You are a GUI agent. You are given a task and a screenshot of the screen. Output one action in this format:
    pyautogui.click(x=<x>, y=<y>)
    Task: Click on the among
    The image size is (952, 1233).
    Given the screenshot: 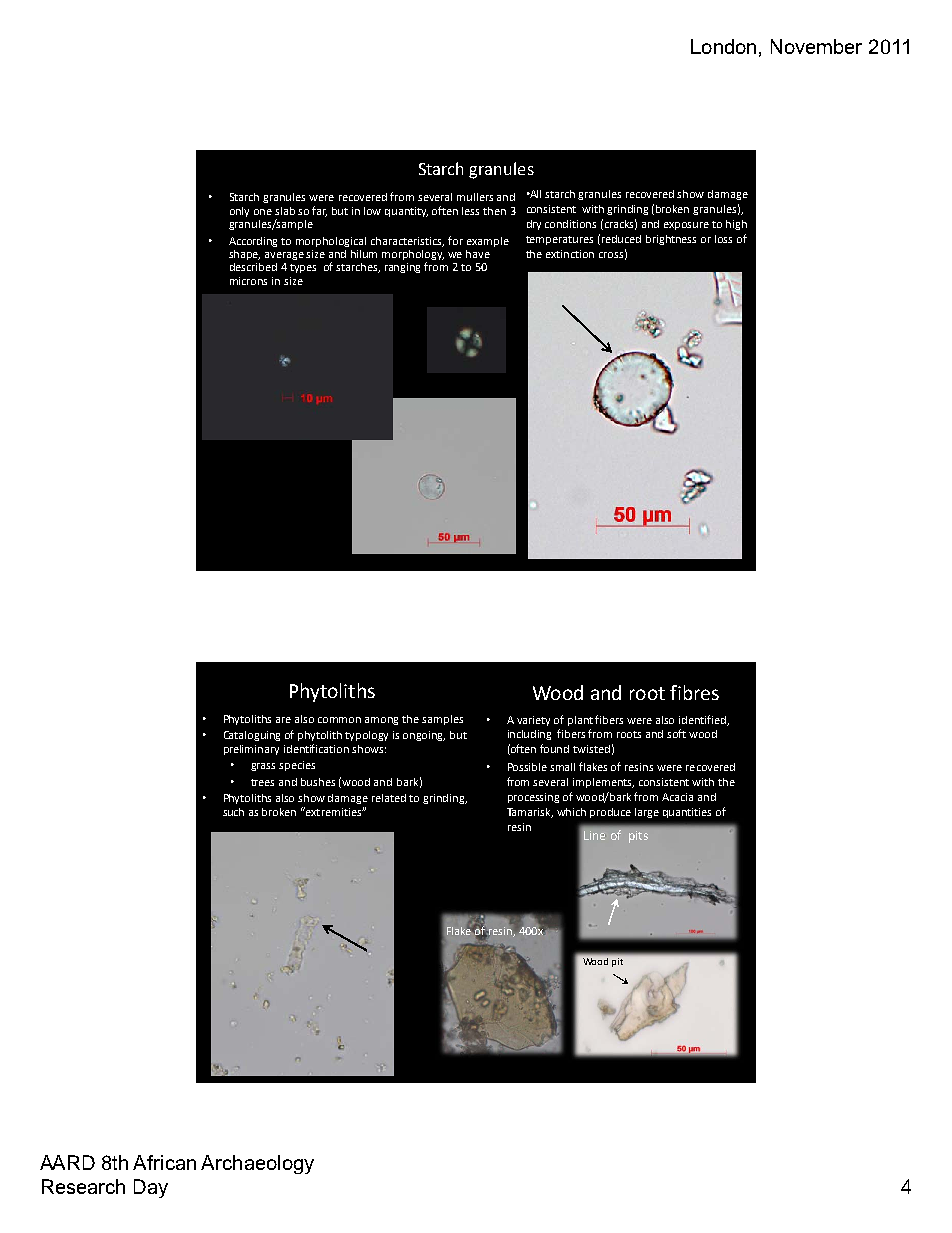 What is the action you would take?
    pyautogui.click(x=381, y=721)
